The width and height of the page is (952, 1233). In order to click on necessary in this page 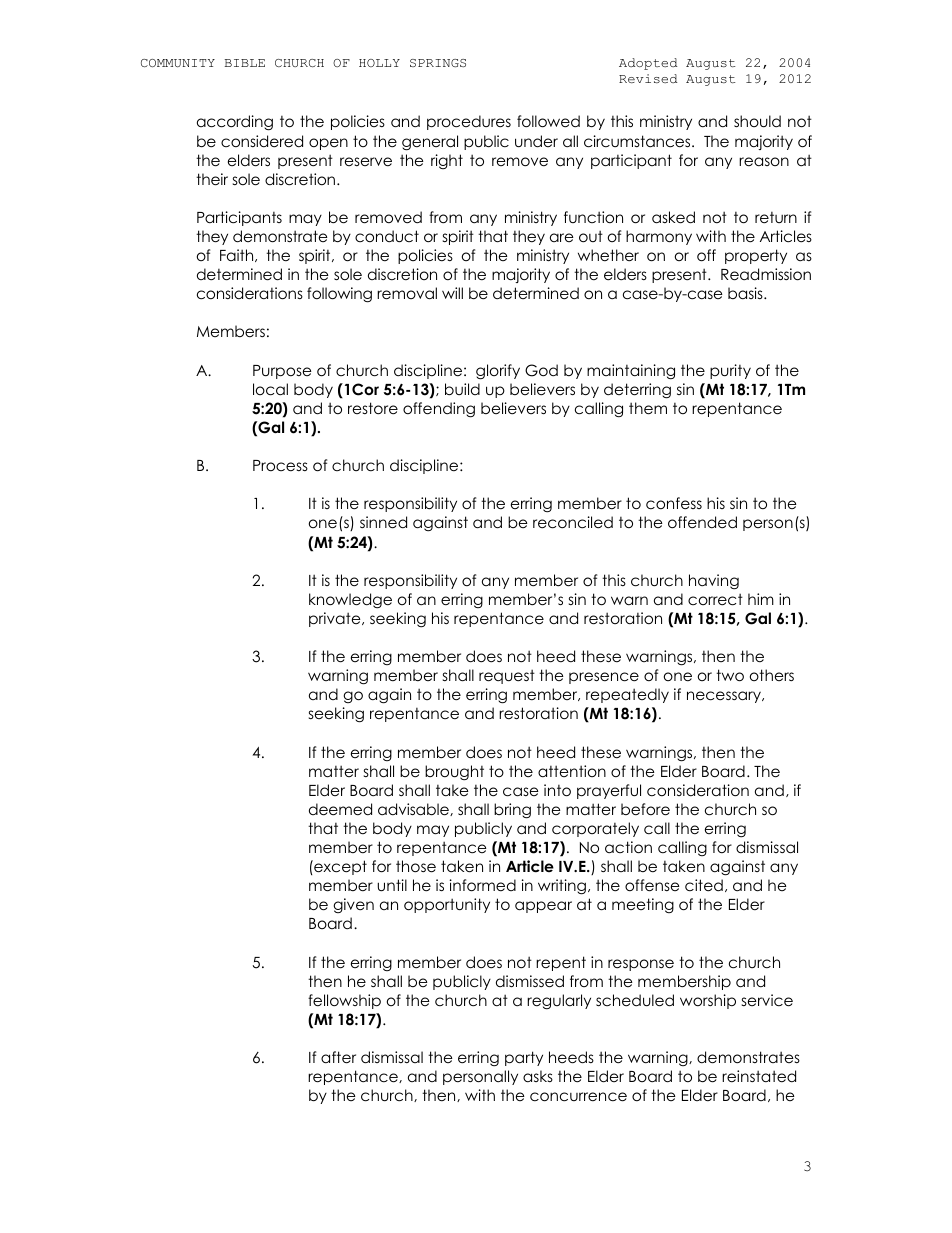, I will do `click(725, 697)`.
